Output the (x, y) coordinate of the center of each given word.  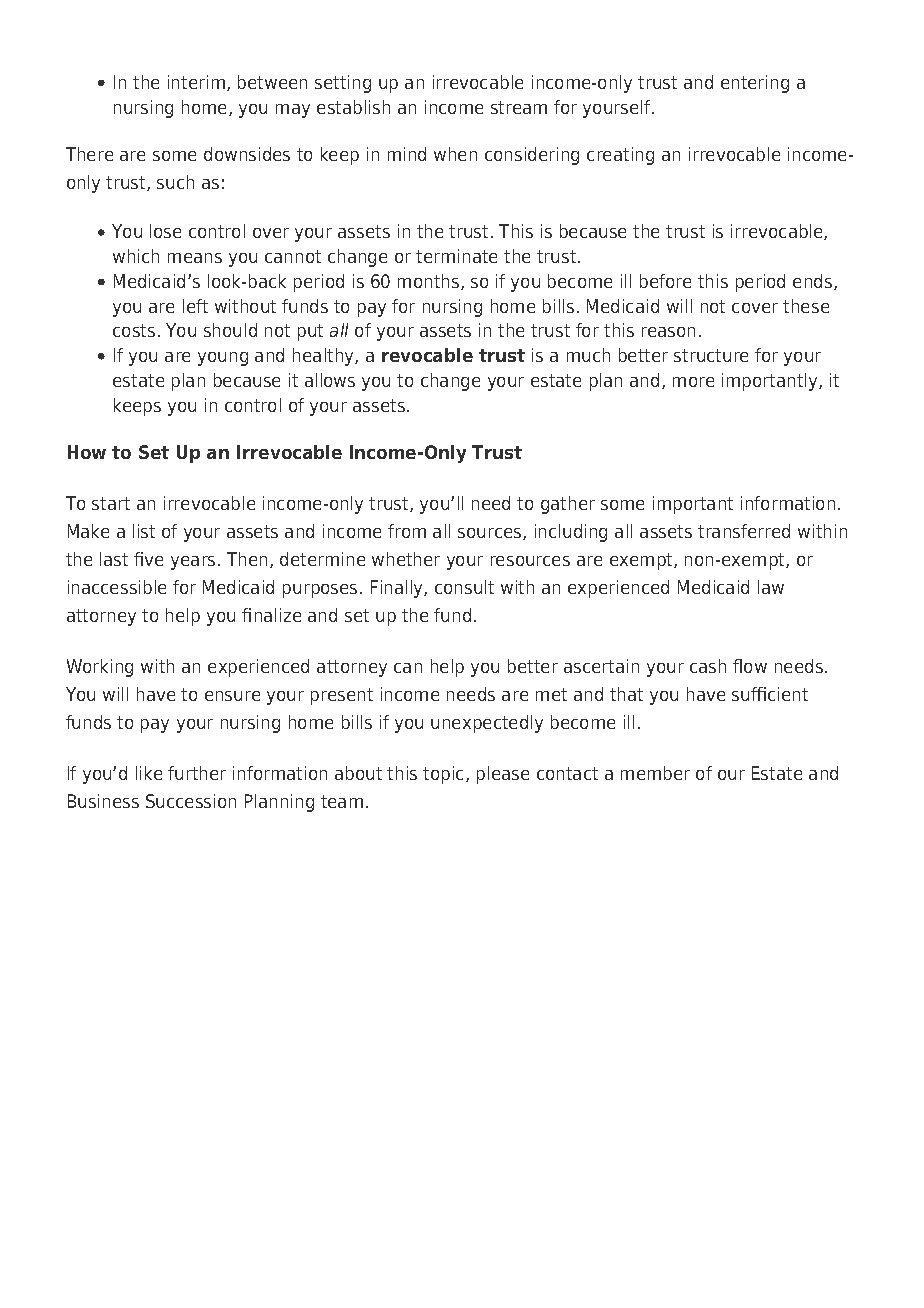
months (430, 282)
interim (196, 82)
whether (406, 559)
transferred (744, 531)
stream (519, 107)
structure (711, 355)
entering (755, 84)
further (197, 773)
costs (134, 330)
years (193, 563)
